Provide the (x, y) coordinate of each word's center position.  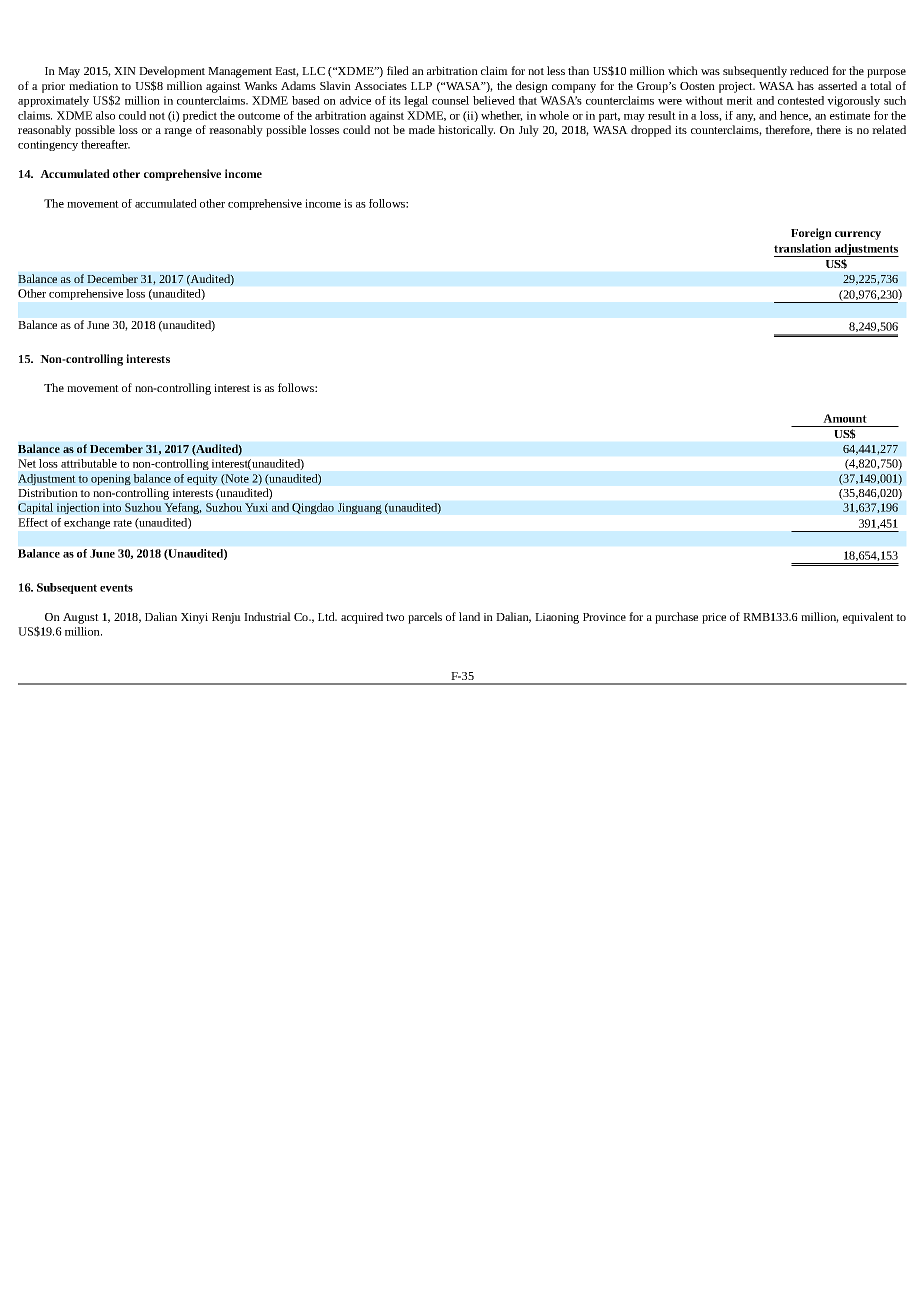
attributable (89, 463)
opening (111, 479)
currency (858, 235)
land (469, 616)
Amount (845, 418)
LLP (421, 86)
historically (466, 131)
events (116, 588)
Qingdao (313, 508)
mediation (93, 85)
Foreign (811, 234)
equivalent (868, 618)
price (714, 618)
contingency (48, 145)
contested (801, 100)
